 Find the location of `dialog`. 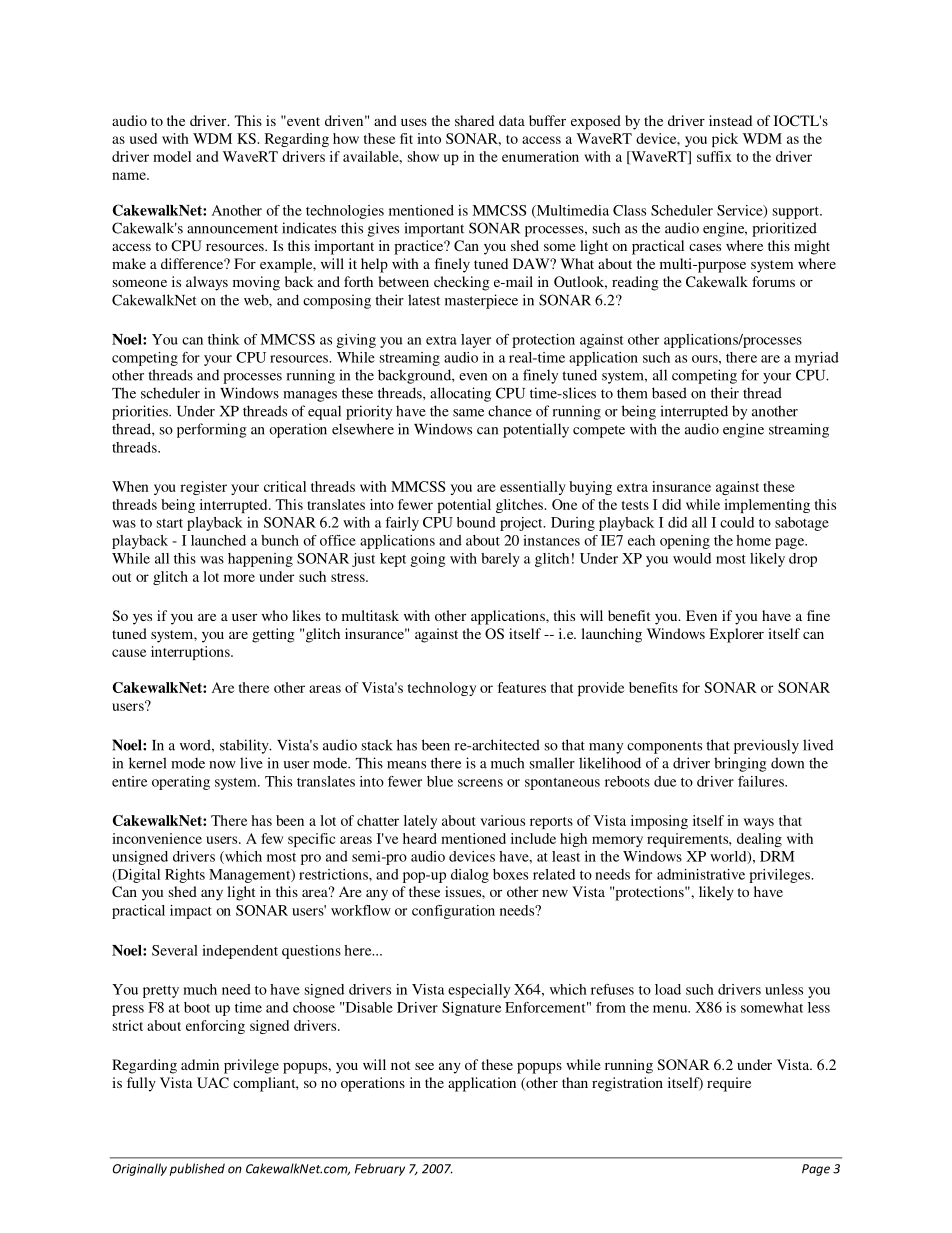

dialog is located at coordinates (470, 876).
